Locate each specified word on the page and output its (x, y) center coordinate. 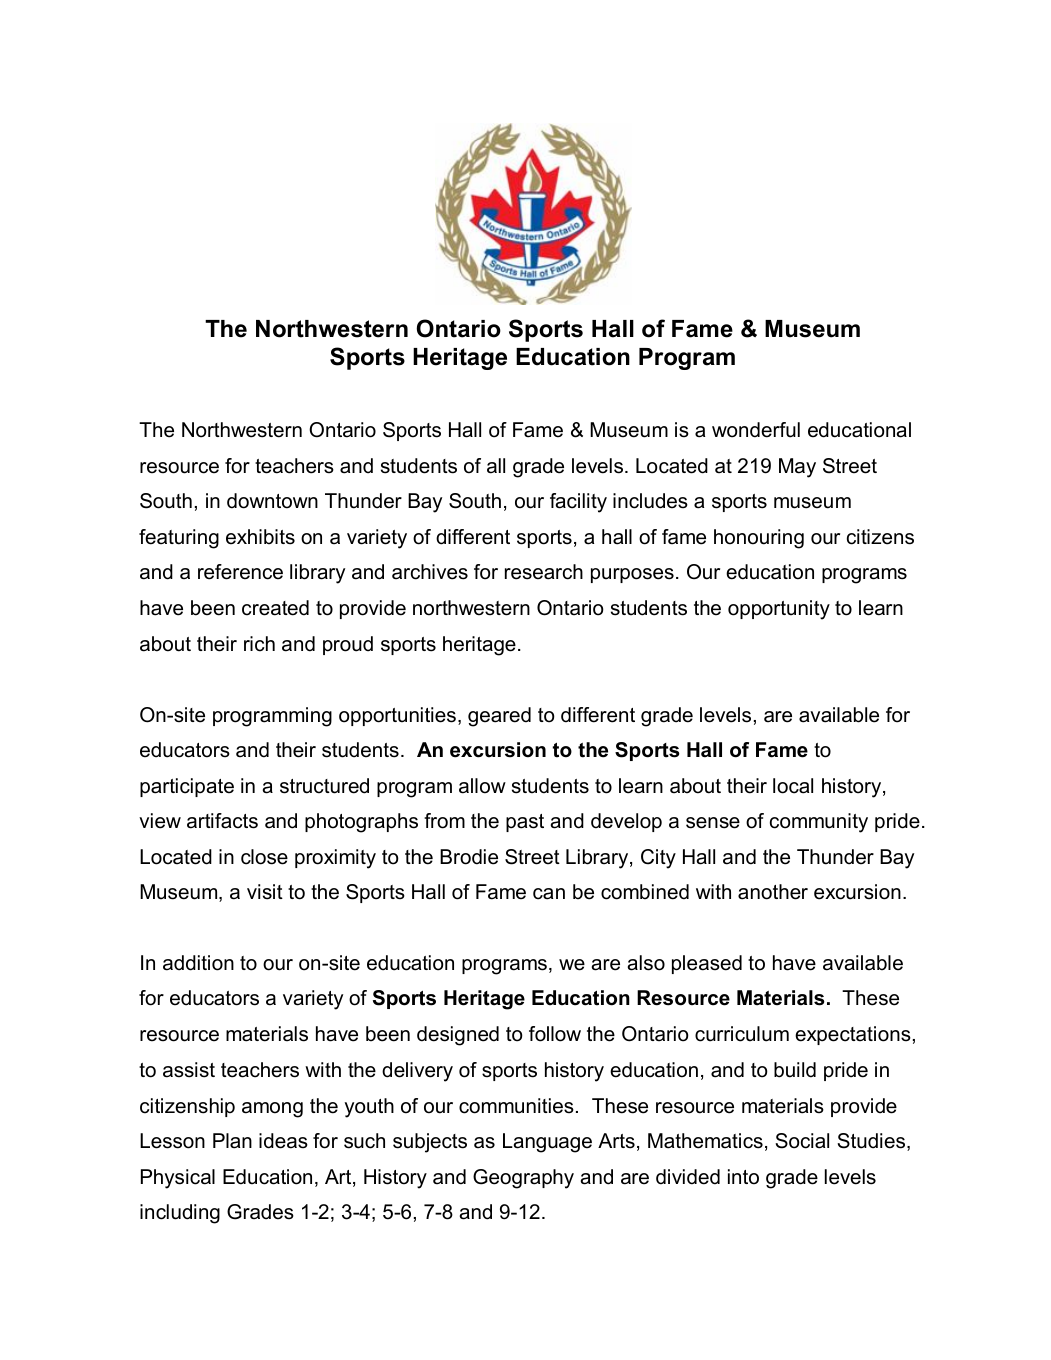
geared (499, 717)
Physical (178, 1179)
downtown (272, 501)
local (793, 786)
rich (259, 644)
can (549, 894)
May (797, 468)
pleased (707, 964)
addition (198, 963)
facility (578, 503)
